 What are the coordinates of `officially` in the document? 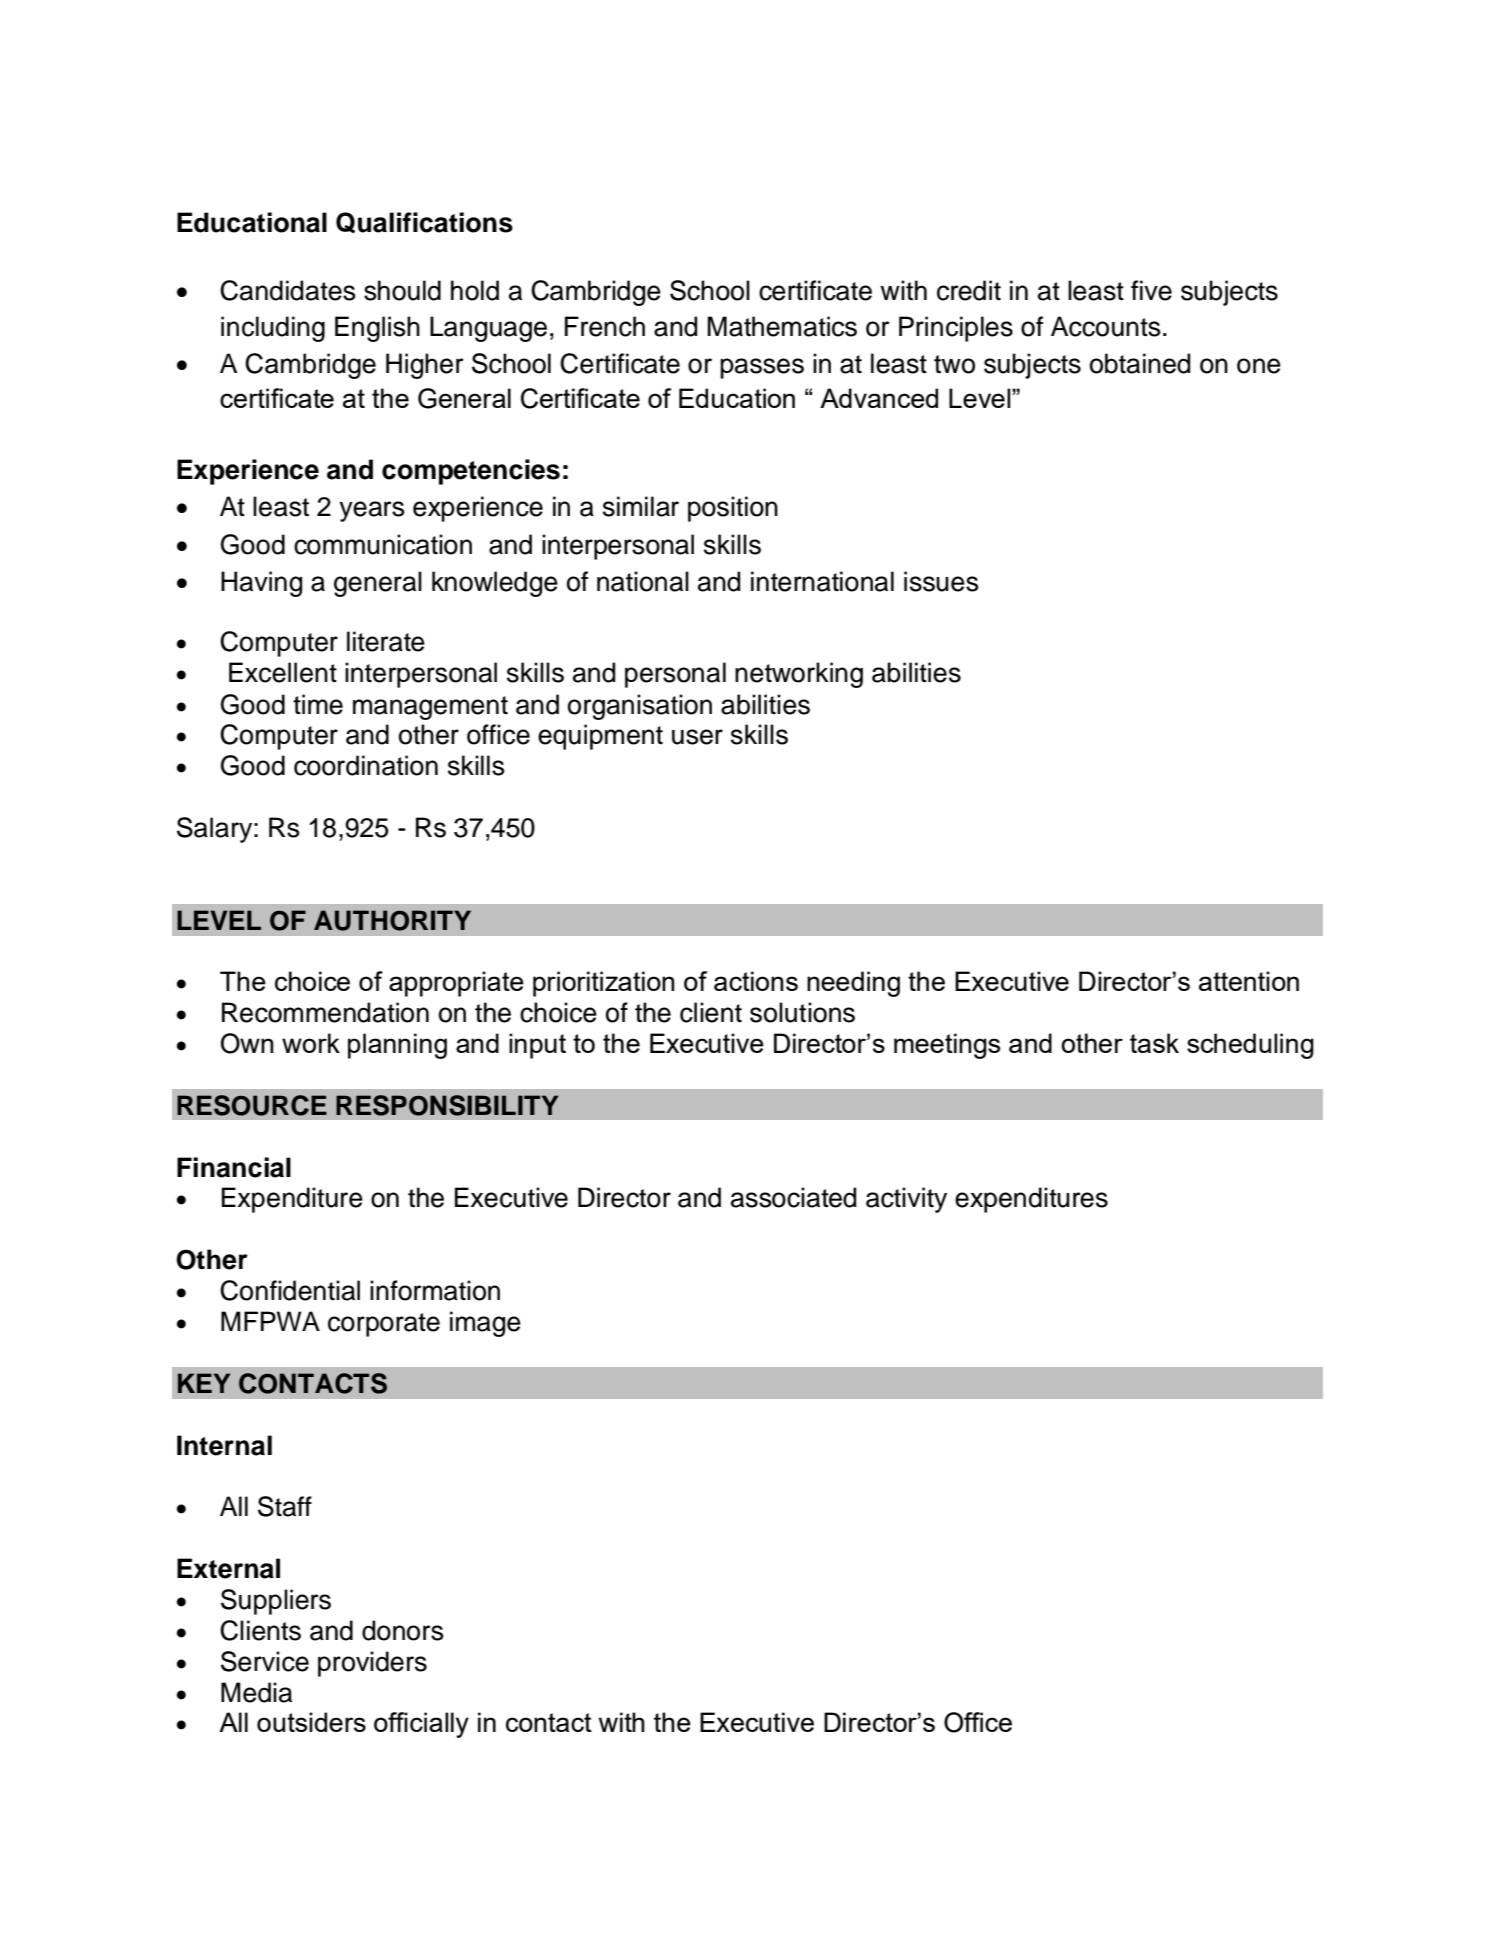 It's located at (421, 1725).
